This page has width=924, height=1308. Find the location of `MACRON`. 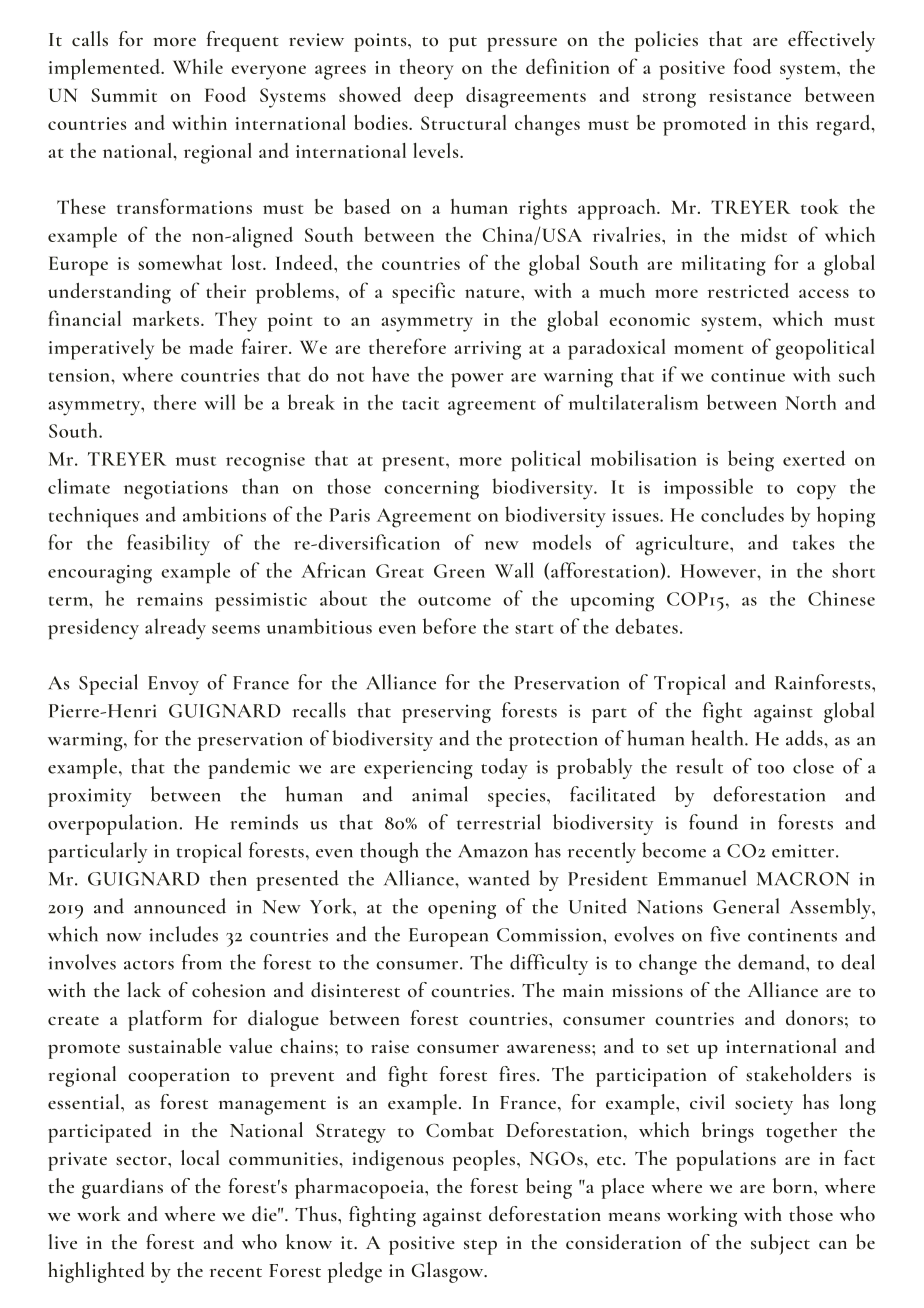

MACRON is located at coordinates (803, 879).
